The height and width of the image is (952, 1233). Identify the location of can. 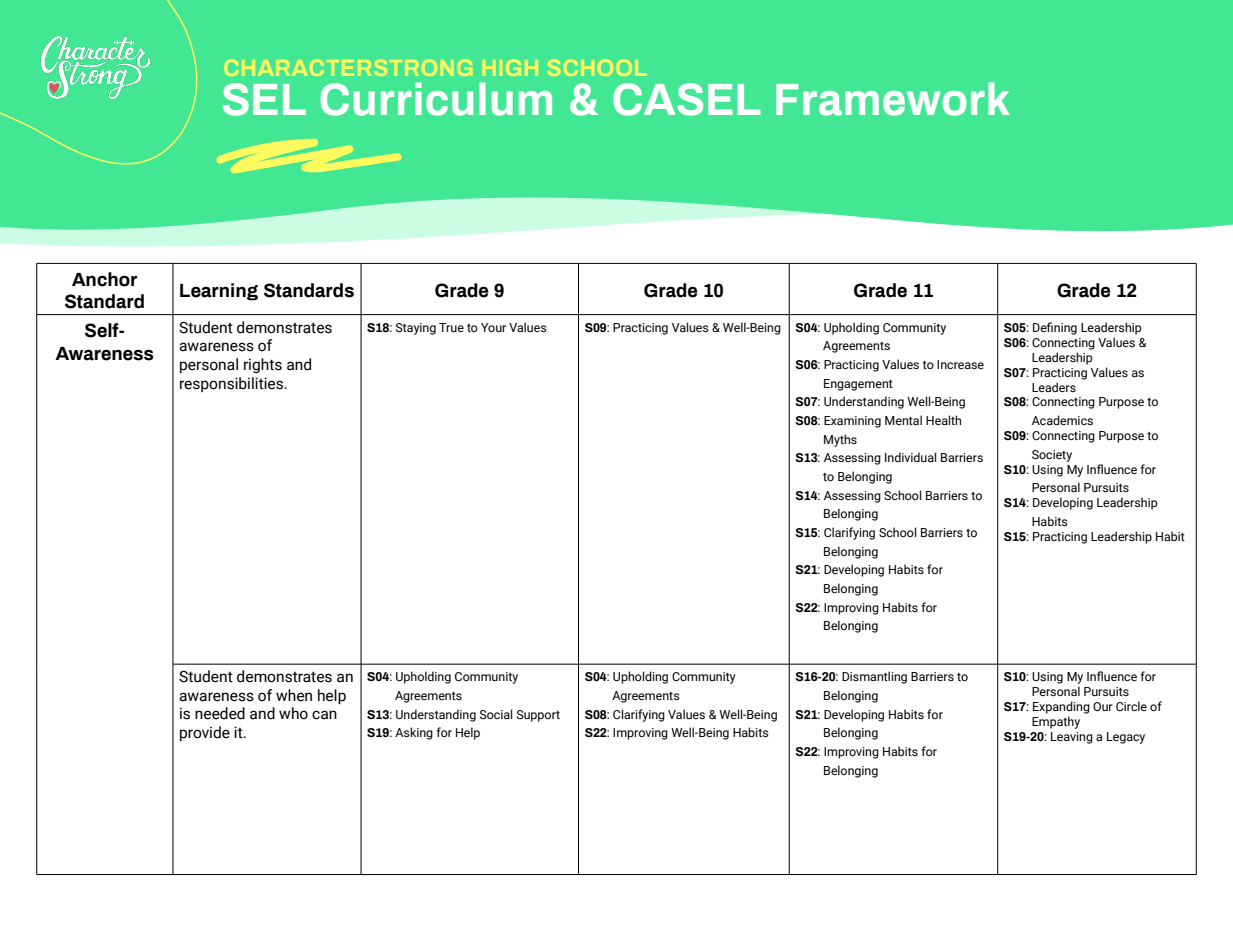
(324, 715).
